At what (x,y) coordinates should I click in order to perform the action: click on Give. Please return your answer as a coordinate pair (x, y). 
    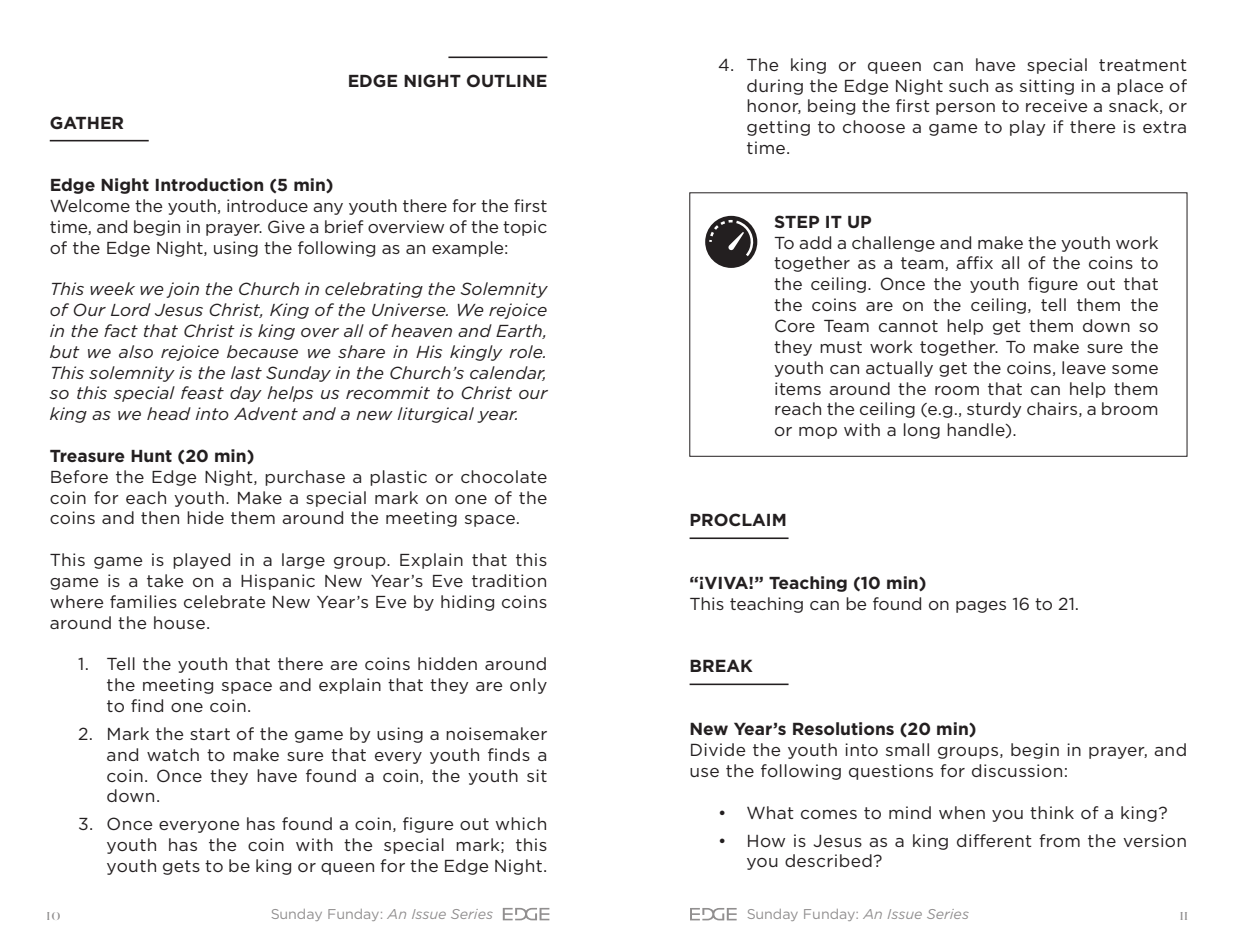
    Looking at the image, I should click on (286, 226).
